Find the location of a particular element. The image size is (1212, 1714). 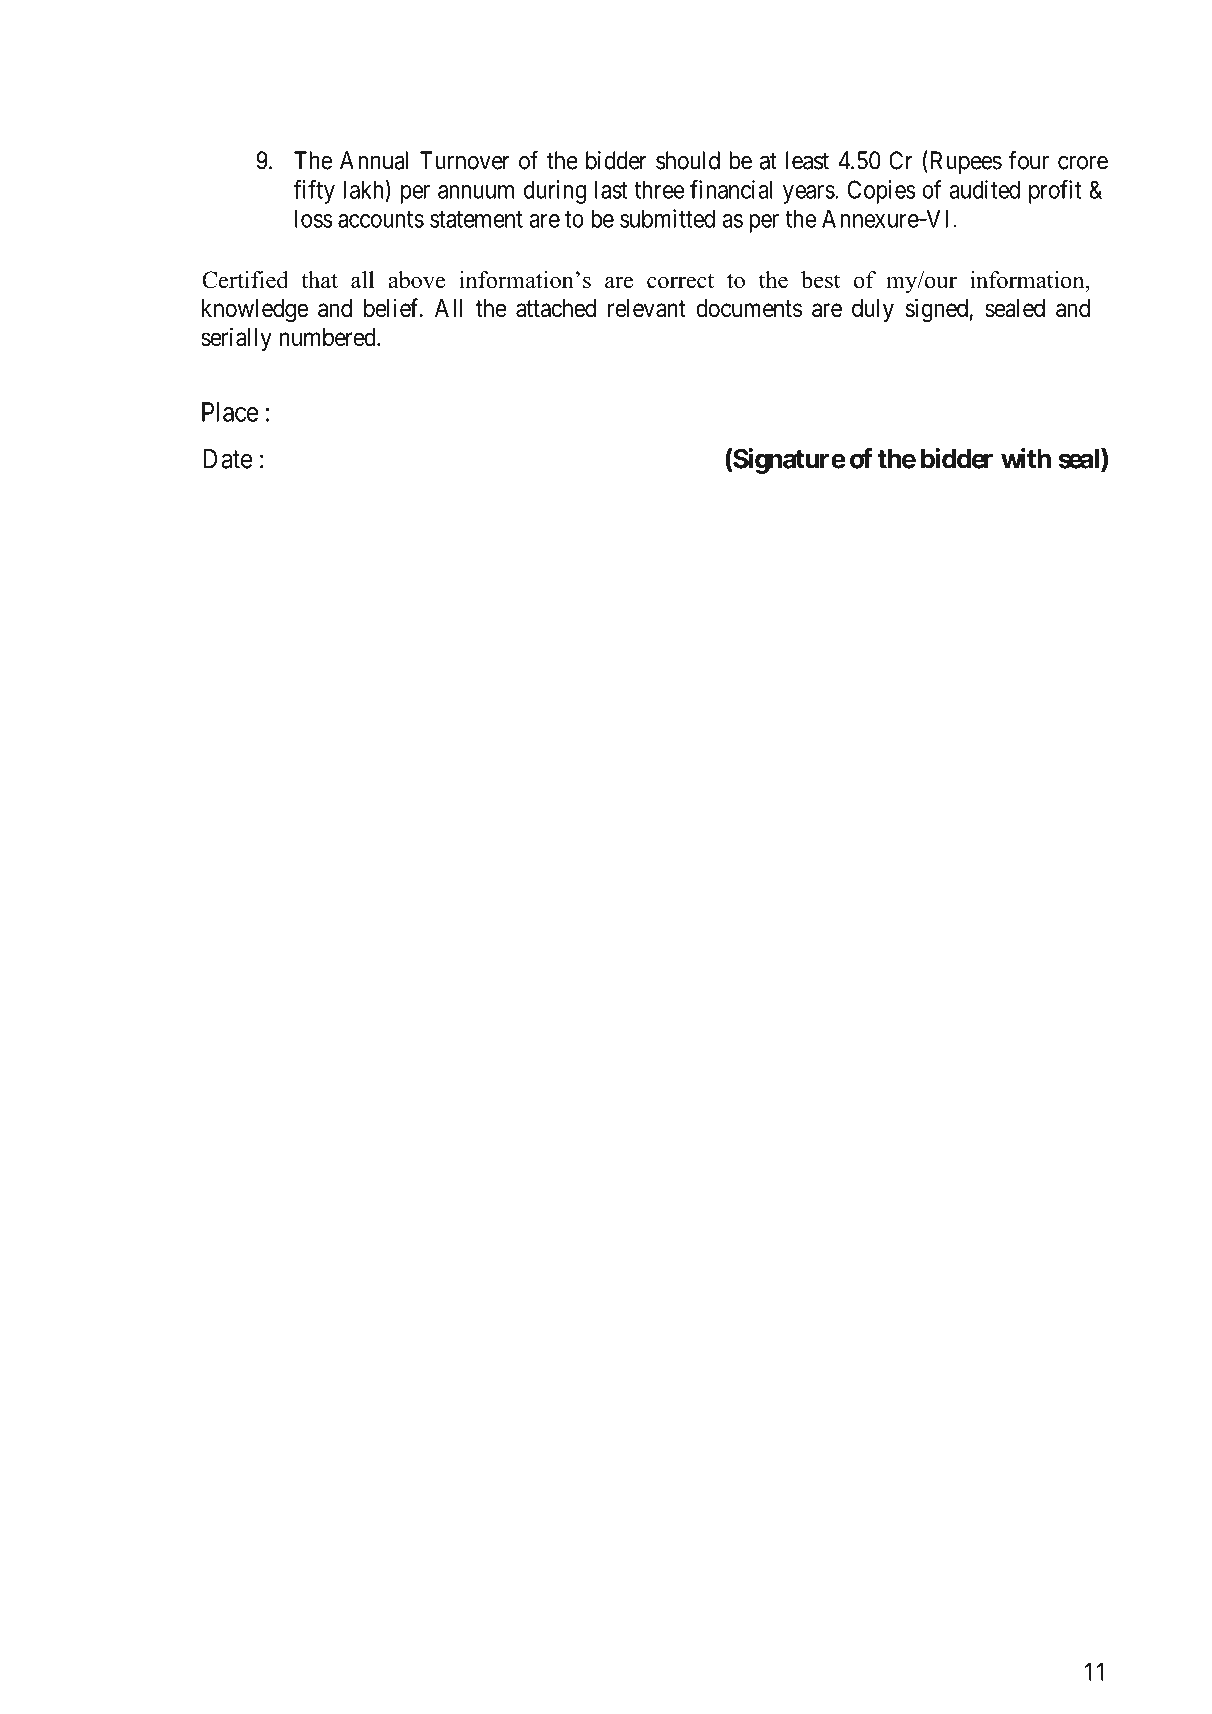

relevant is located at coordinates (647, 308).
